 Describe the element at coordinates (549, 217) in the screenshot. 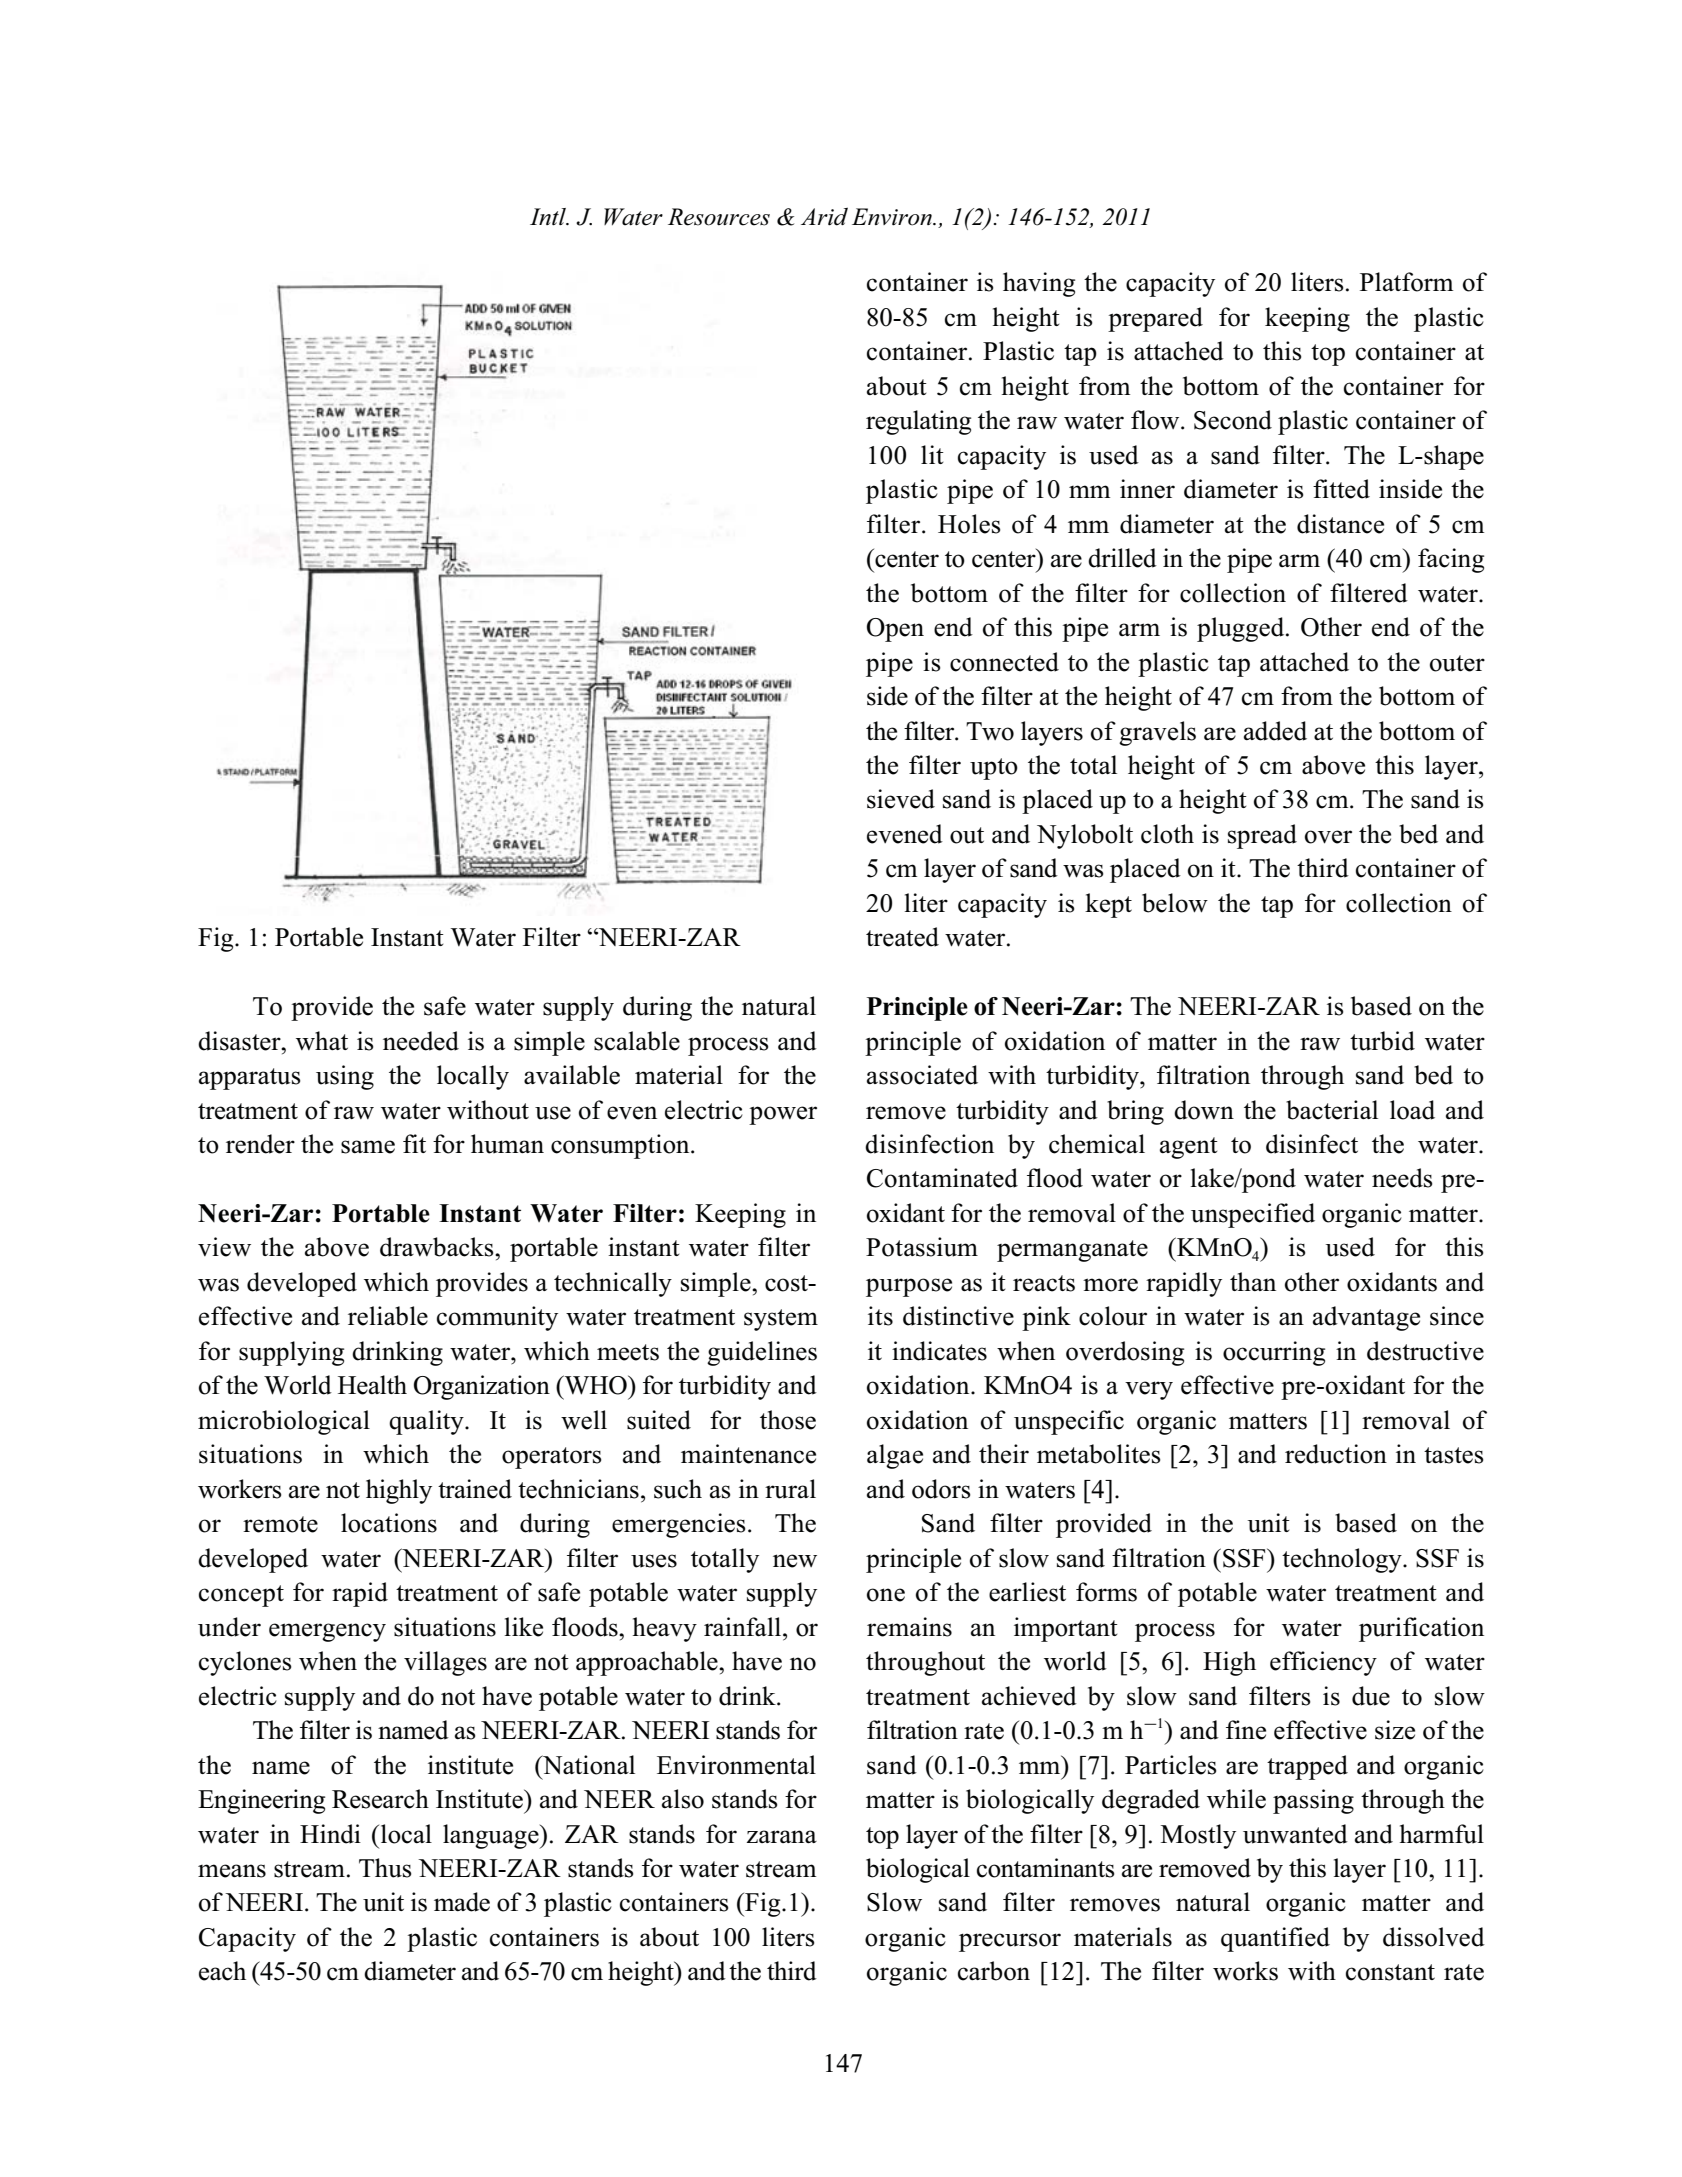

I see `Intl` at that location.
